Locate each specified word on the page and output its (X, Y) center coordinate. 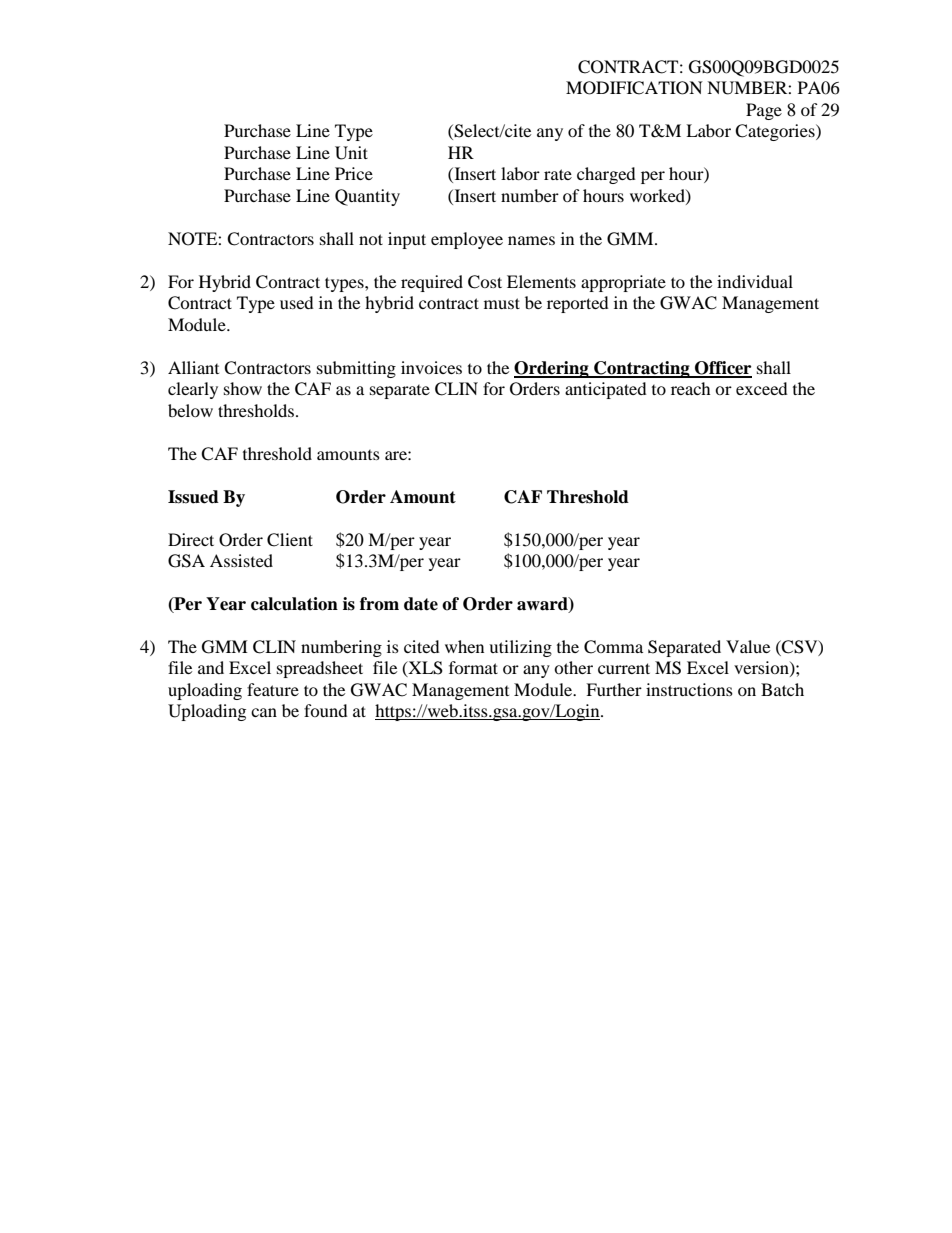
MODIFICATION (634, 88)
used (297, 302)
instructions (689, 689)
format (473, 667)
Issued (193, 497)
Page (764, 111)
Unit (351, 153)
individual (755, 281)
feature (273, 689)
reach (691, 388)
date (421, 604)
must (502, 303)
